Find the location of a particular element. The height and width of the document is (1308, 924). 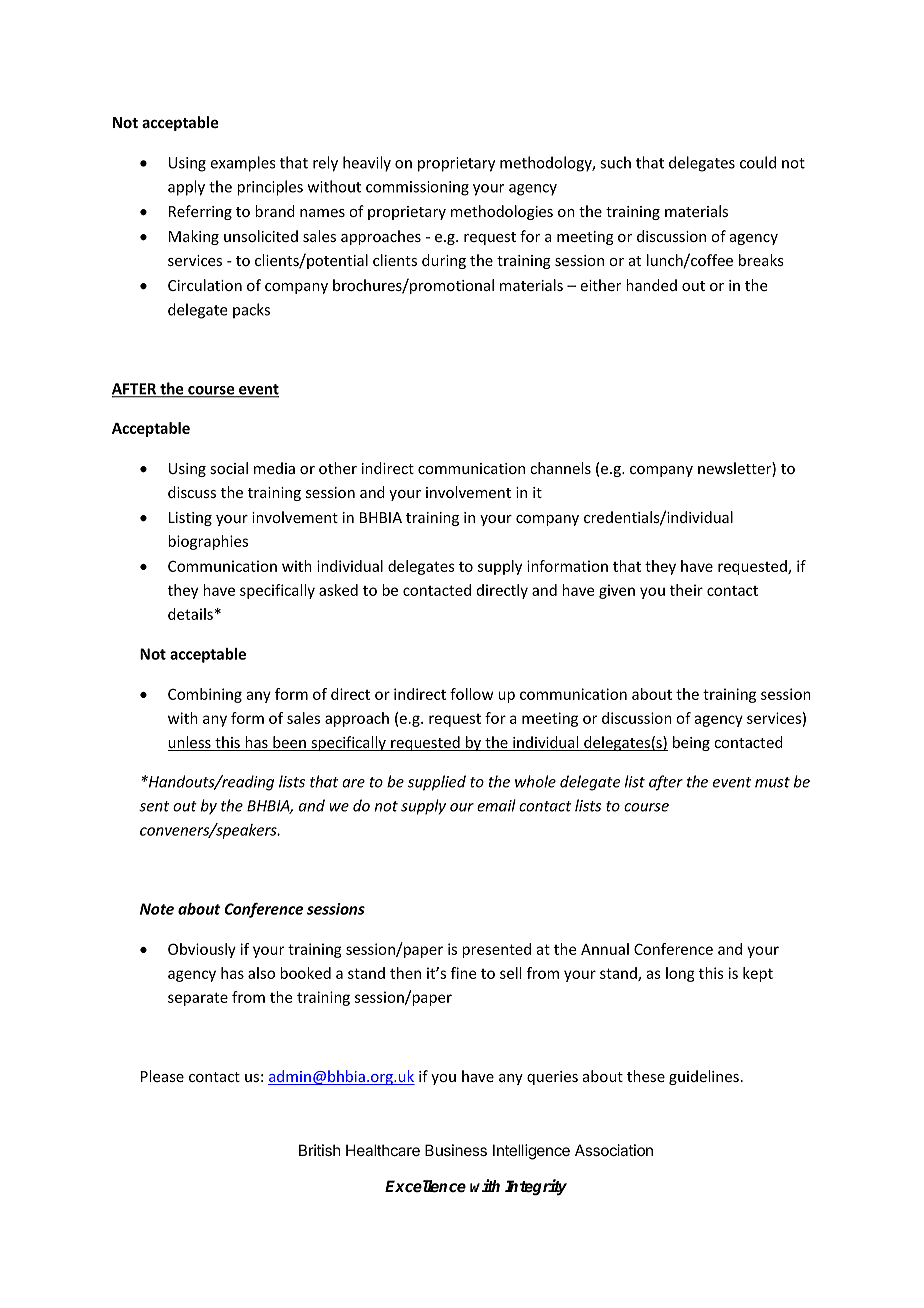

British is located at coordinates (320, 1150).
